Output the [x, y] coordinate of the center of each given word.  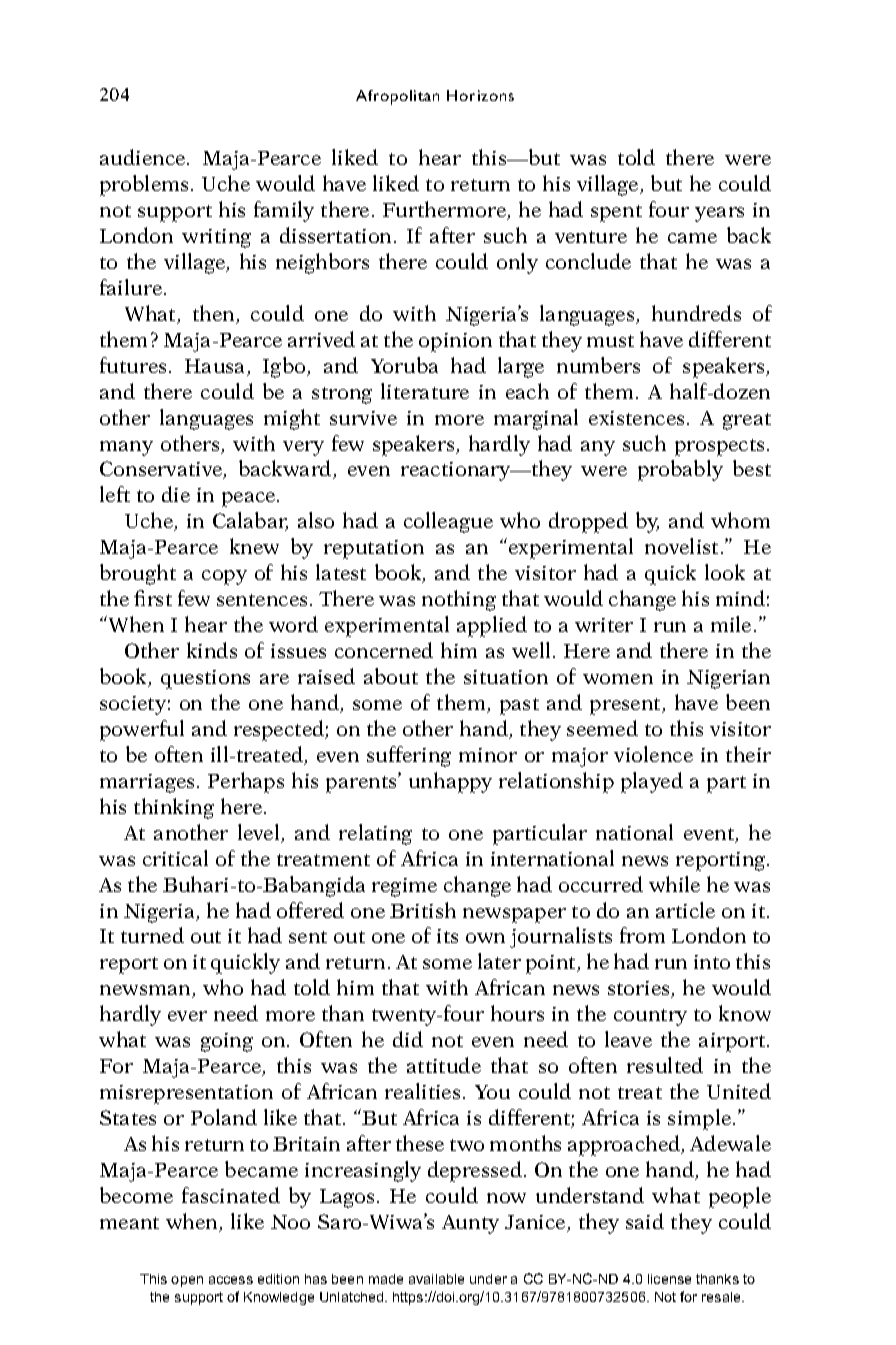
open [187, 1281]
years [719, 214]
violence [653, 754]
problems [144, 185]
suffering [409, 756]
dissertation [337, 235]
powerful [142, 730]
